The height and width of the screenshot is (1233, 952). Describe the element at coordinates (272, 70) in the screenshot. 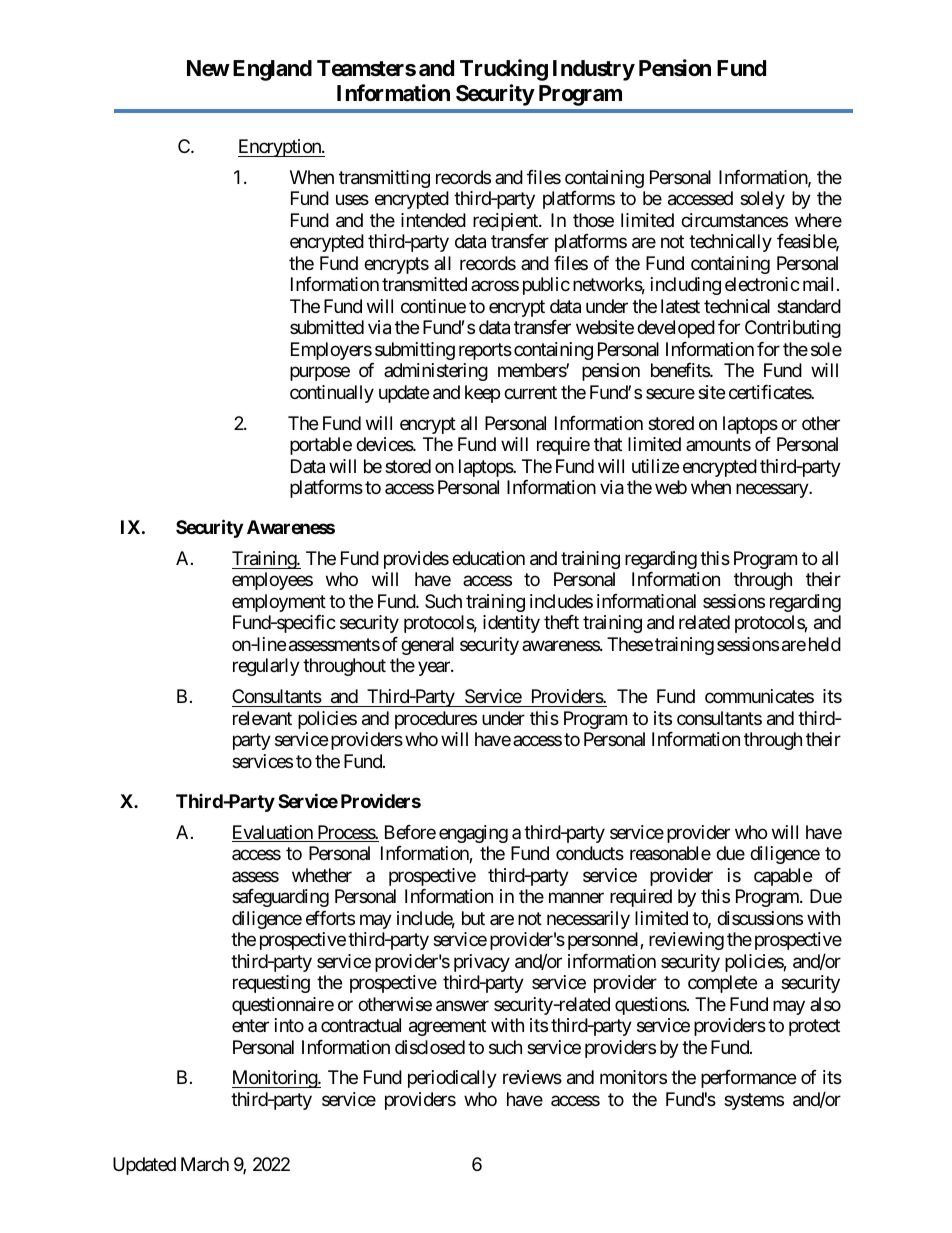

I see `England` at that location.
